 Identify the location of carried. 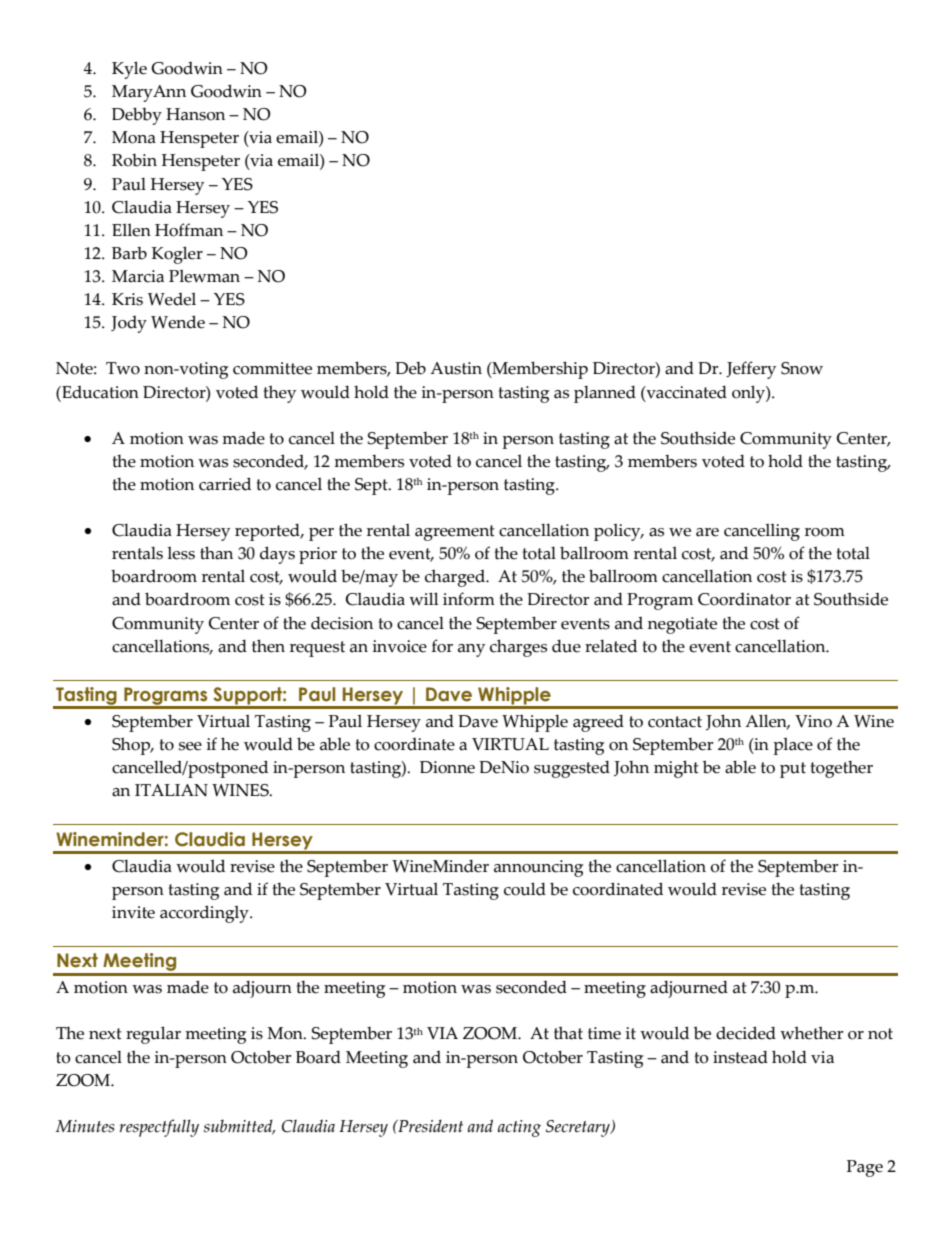
(225, 484).
